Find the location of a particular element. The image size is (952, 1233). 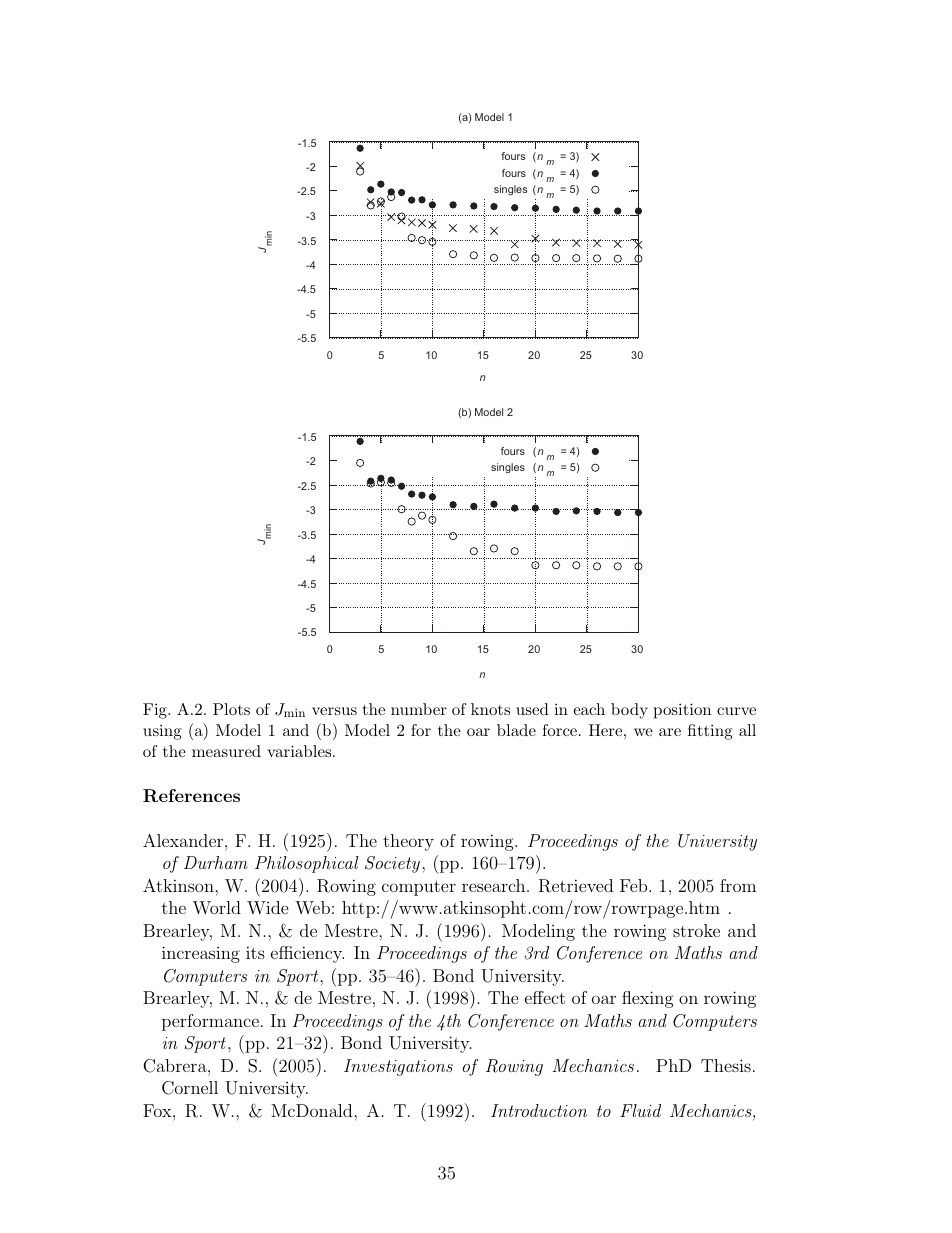

World is located at coordinates (217, 908).
